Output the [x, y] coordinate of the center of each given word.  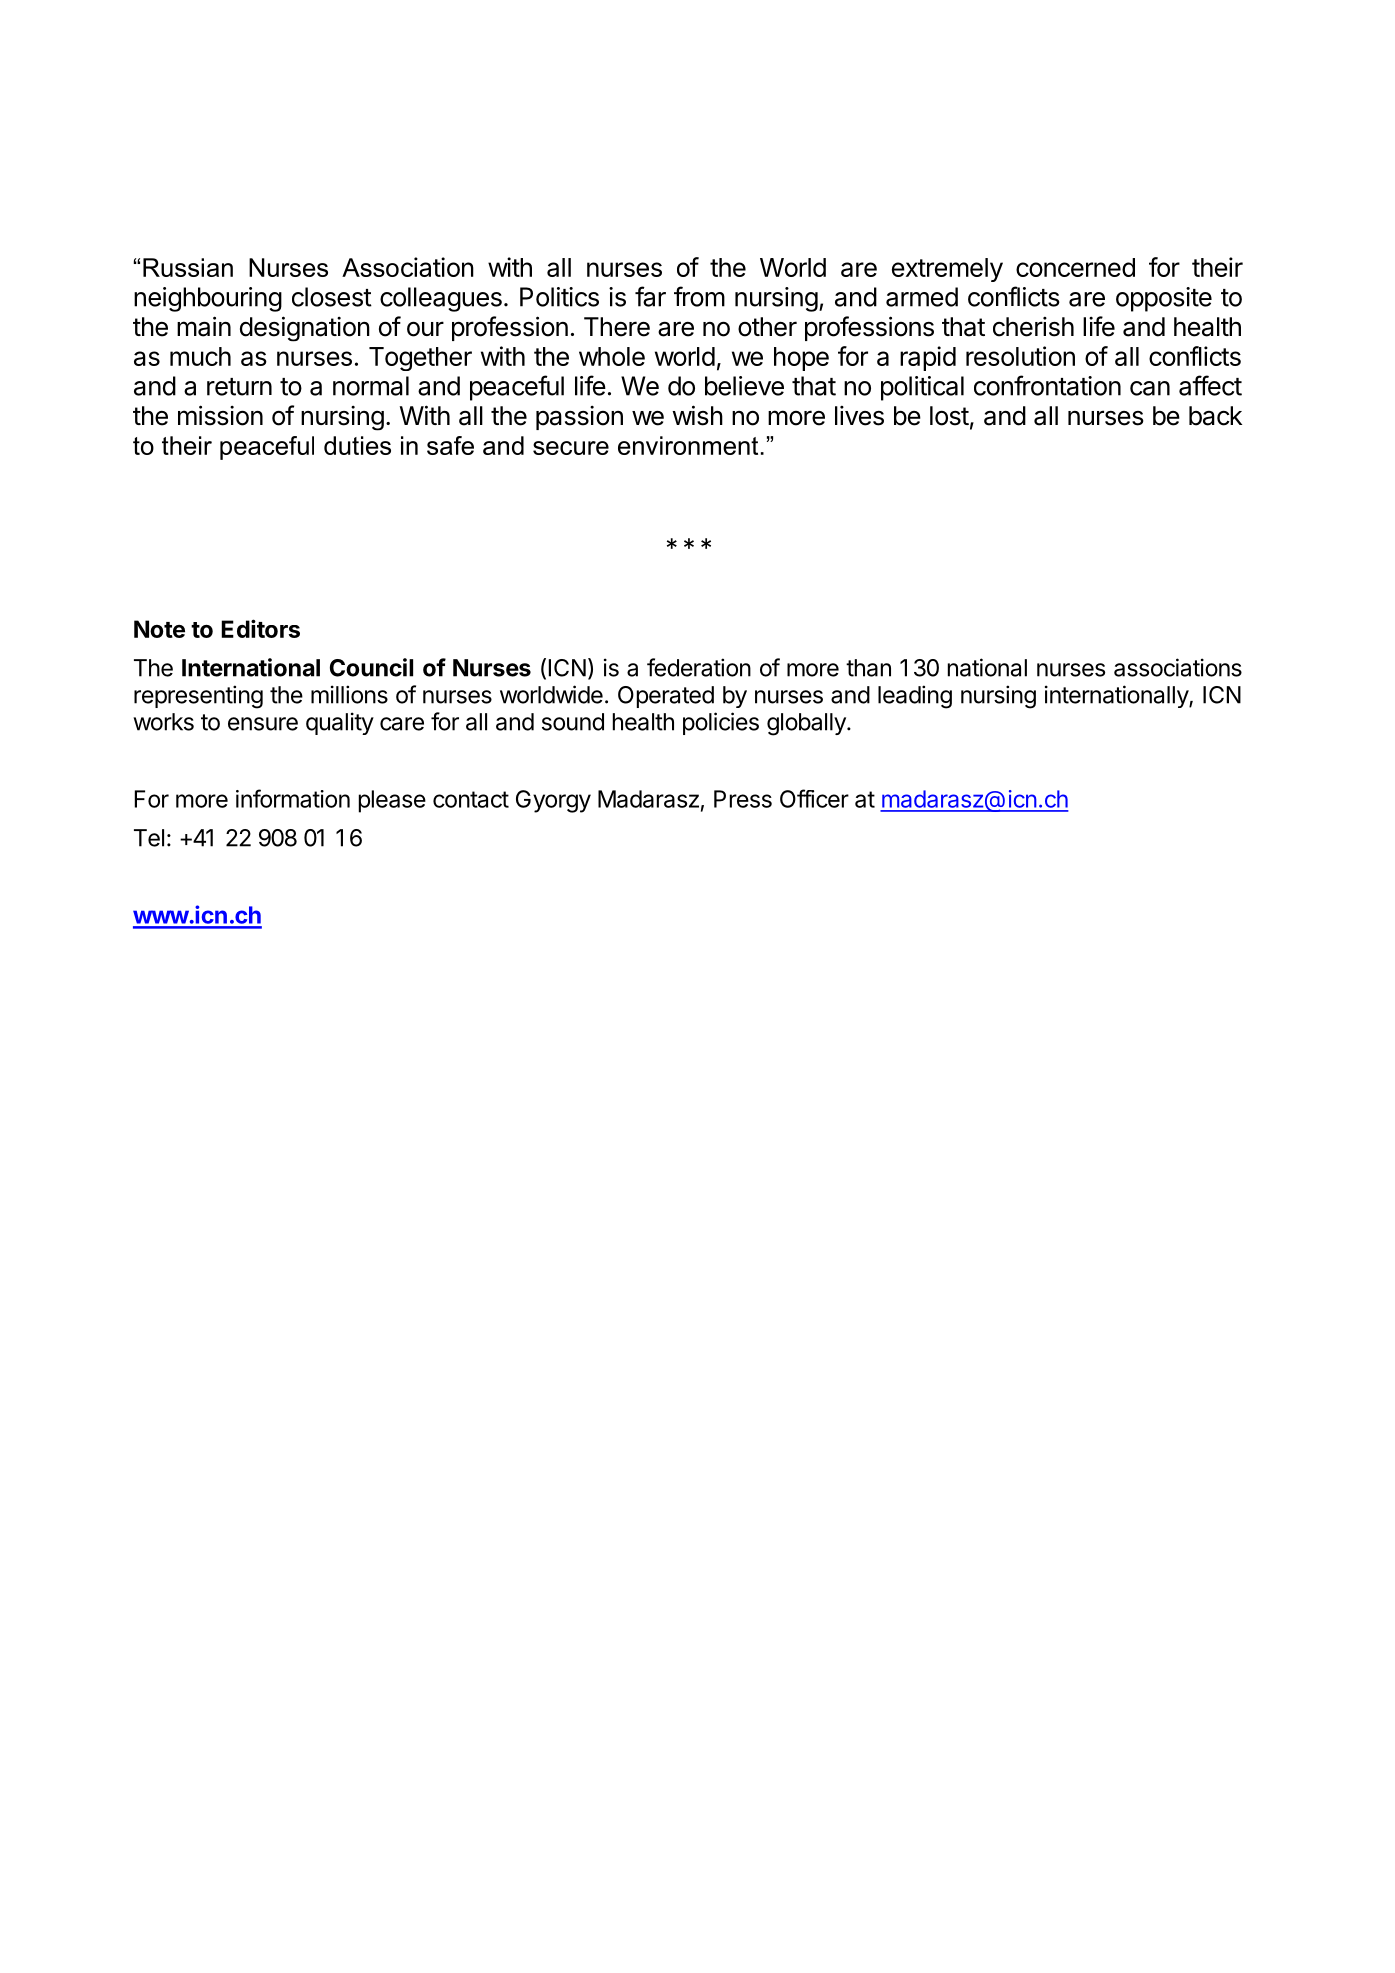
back [1215, 416]
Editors [260, 628]
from [699, 296]
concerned [1075, 267]
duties [357, 445]
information [293, 798]
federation [699, 667]
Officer [814, 798]
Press [743, 799]
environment [688, 445]
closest [332, 297]
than [868, 668]
